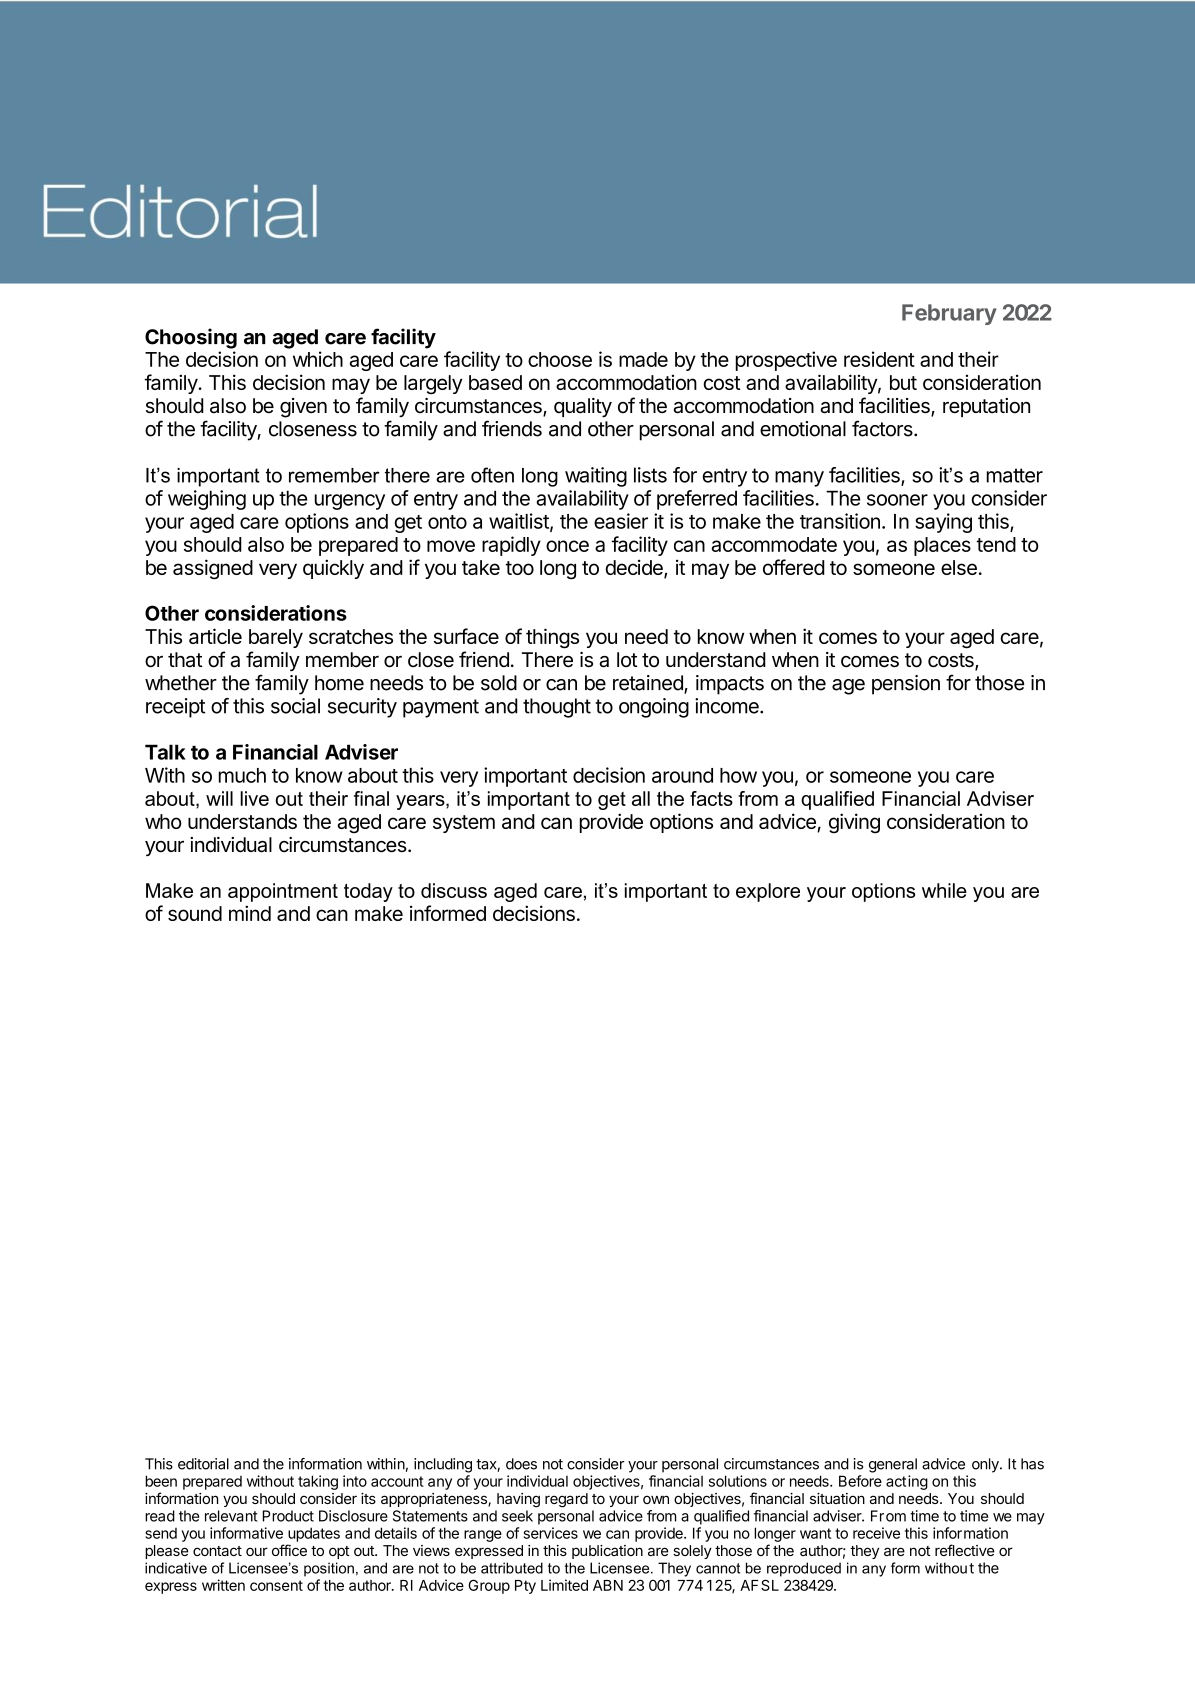 The image size is (1195, 1690). Describe the element at coordinates (879, 359) in the document. I see `resident` at that location.
